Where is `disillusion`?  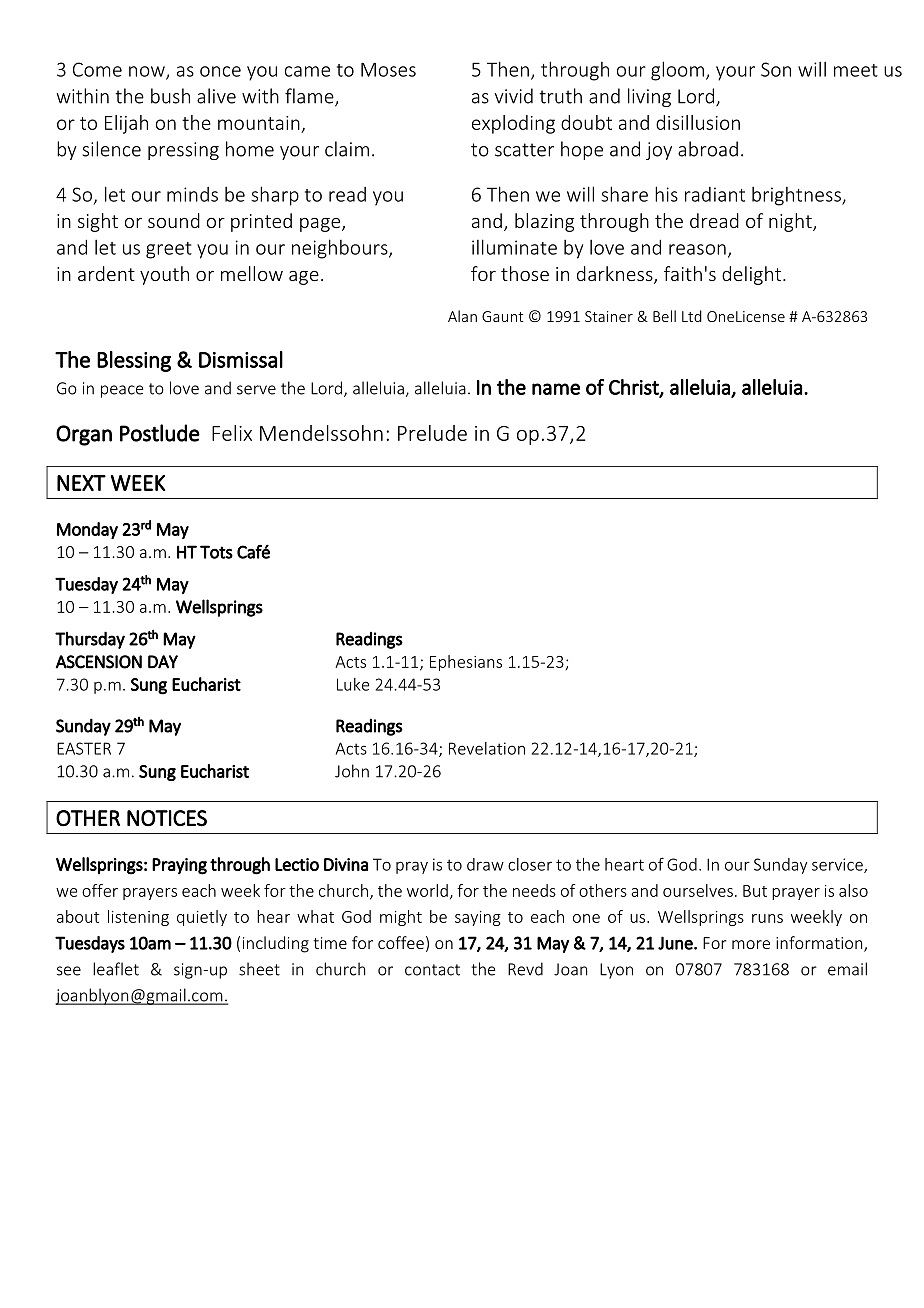
disillusion is located at coordinates (698, 122).
